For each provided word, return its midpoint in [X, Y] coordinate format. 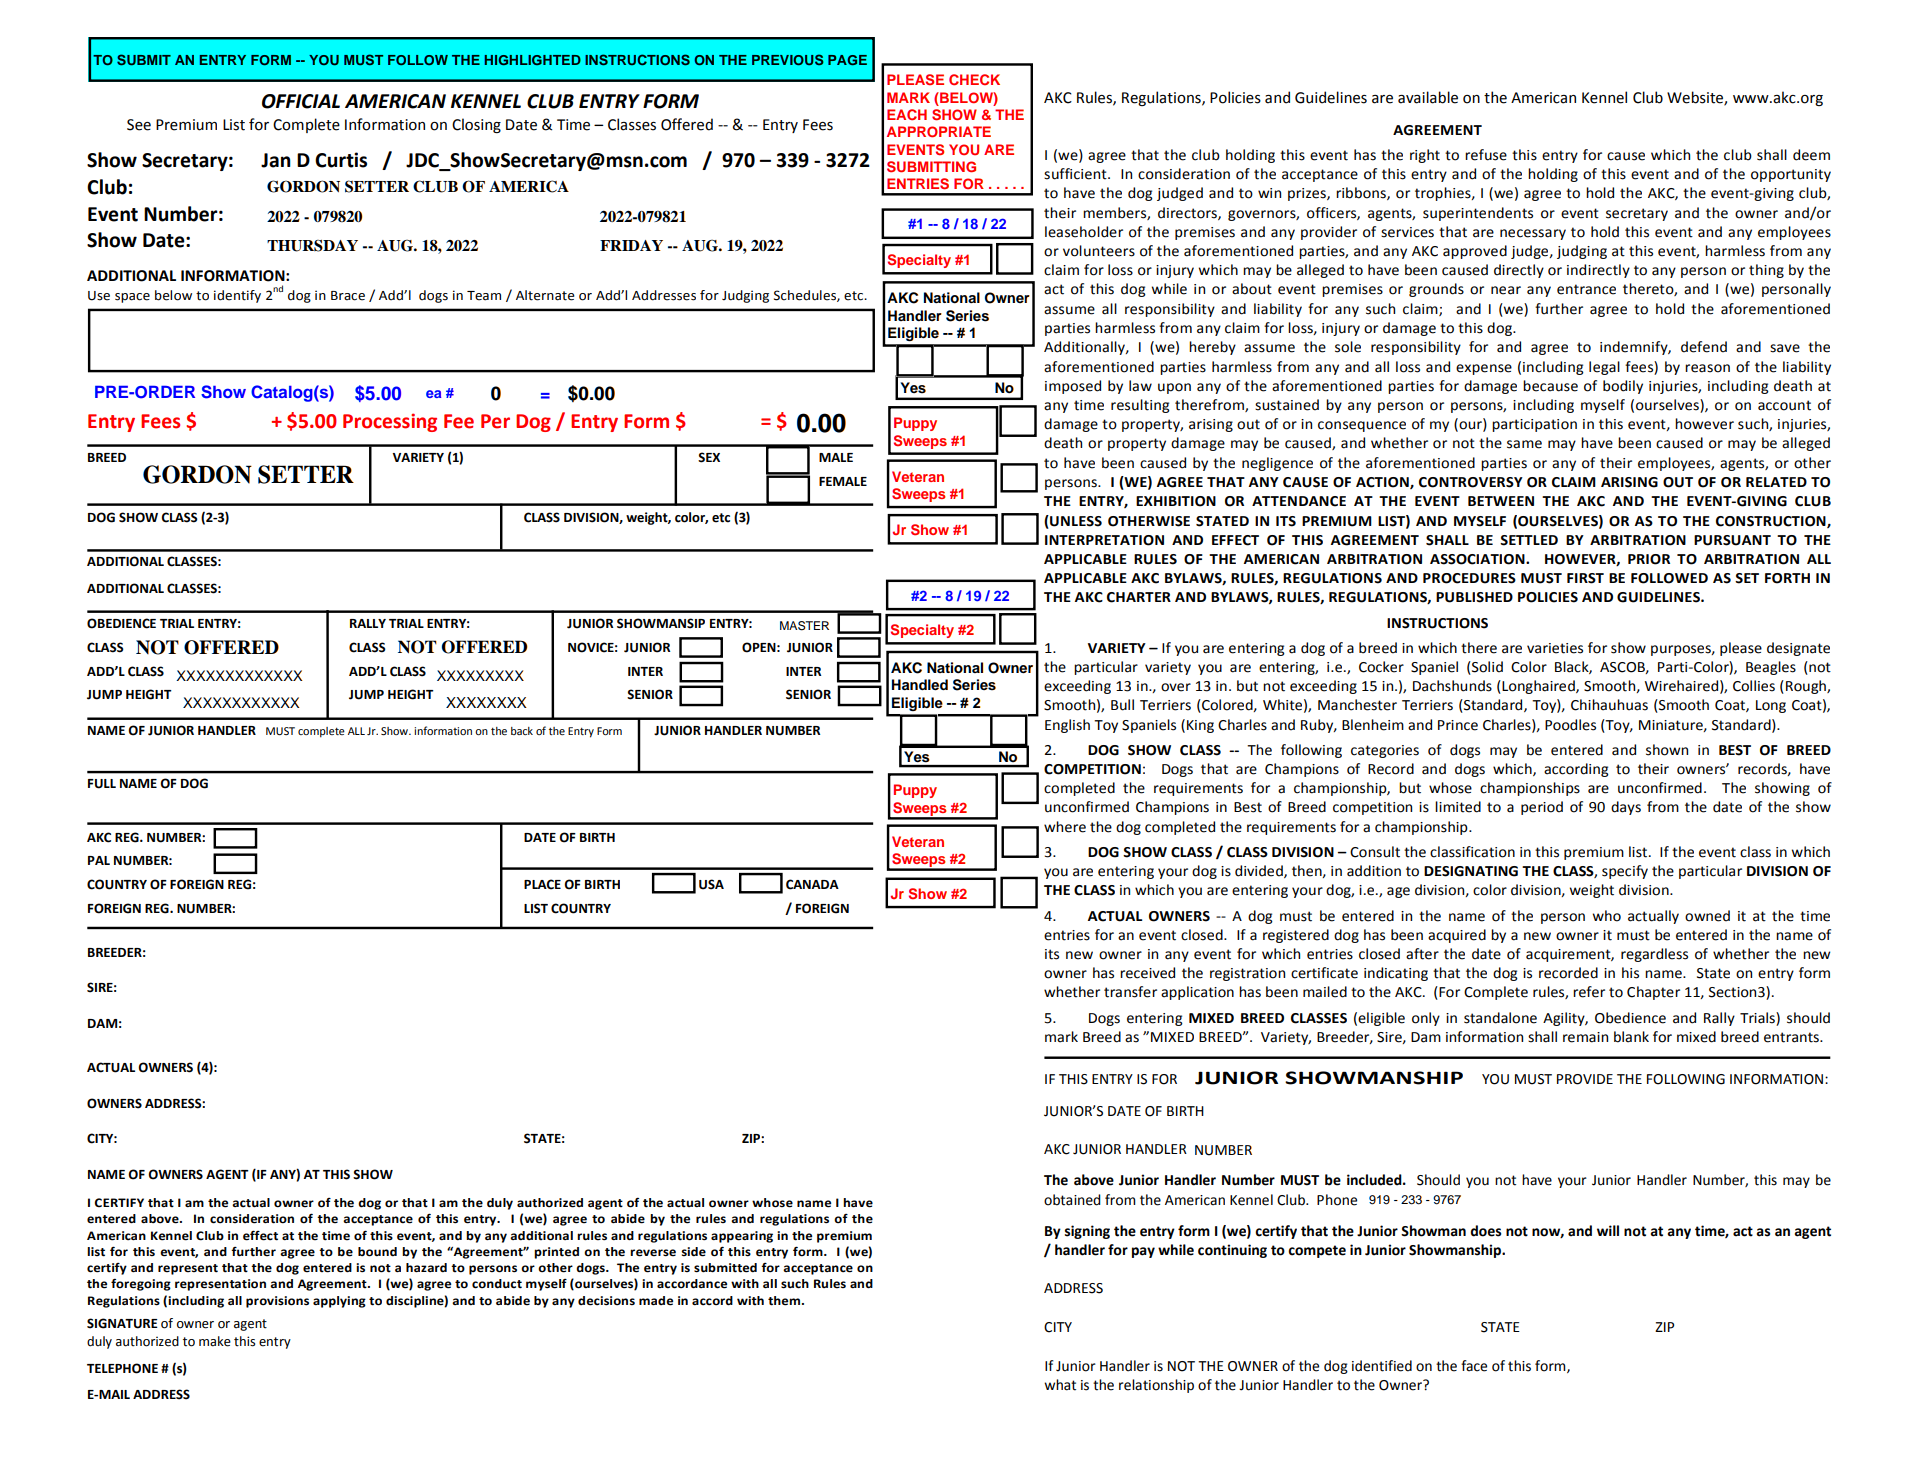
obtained [1072, 1200]
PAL [99, 860]
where [1065, 827]
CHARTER [1139, 597]
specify [1625, 872]
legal [1604, 368]
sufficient [1076, 174]
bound [377, 1252]
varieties [1555, 648]
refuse [1486, 155]
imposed [1073, 387]
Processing [390, 422]
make [215, 1341]
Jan [276, 160]
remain [1585, 1037]
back [522, 731]
